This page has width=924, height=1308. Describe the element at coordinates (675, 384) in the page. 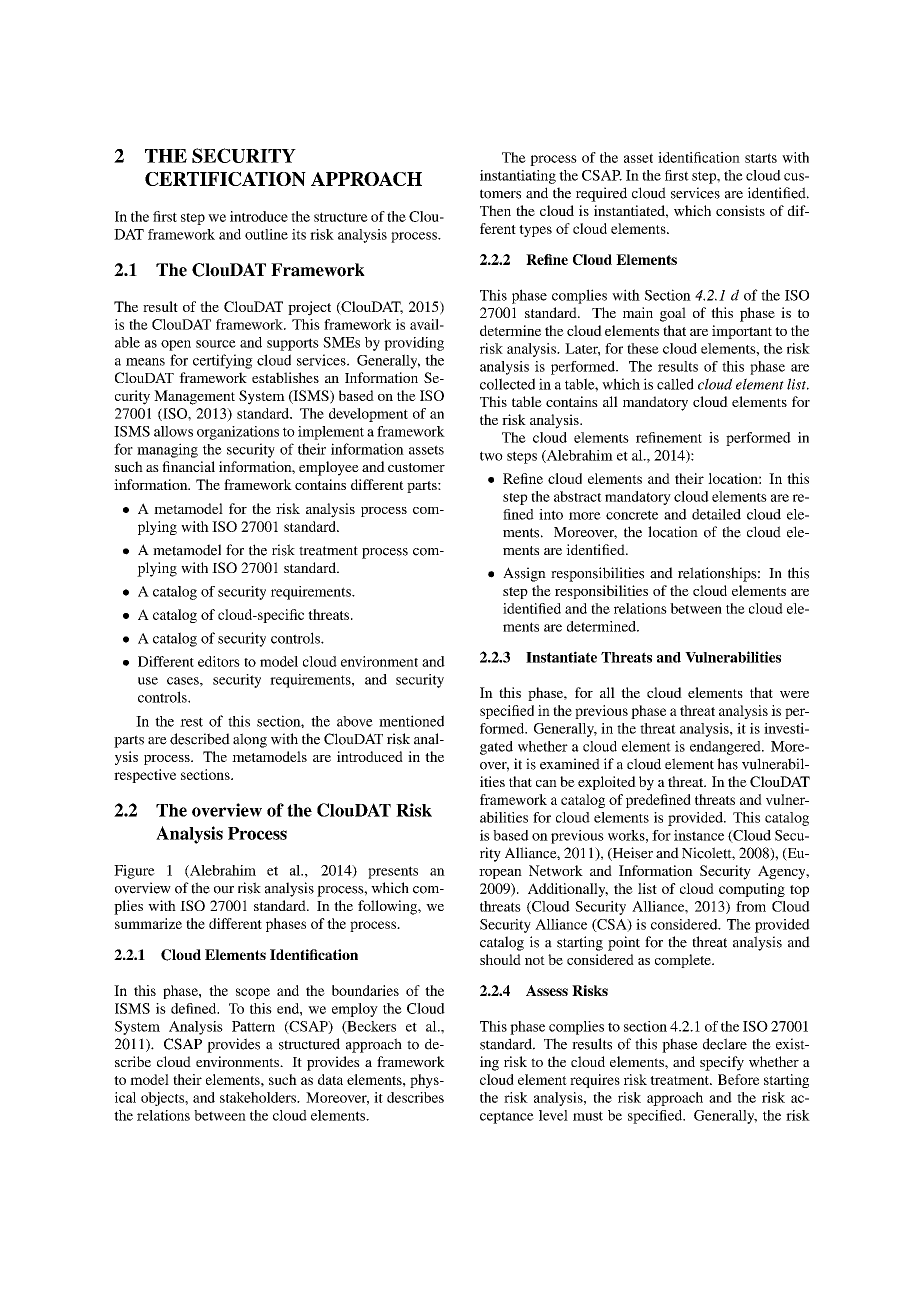

I see `called` at that location.
